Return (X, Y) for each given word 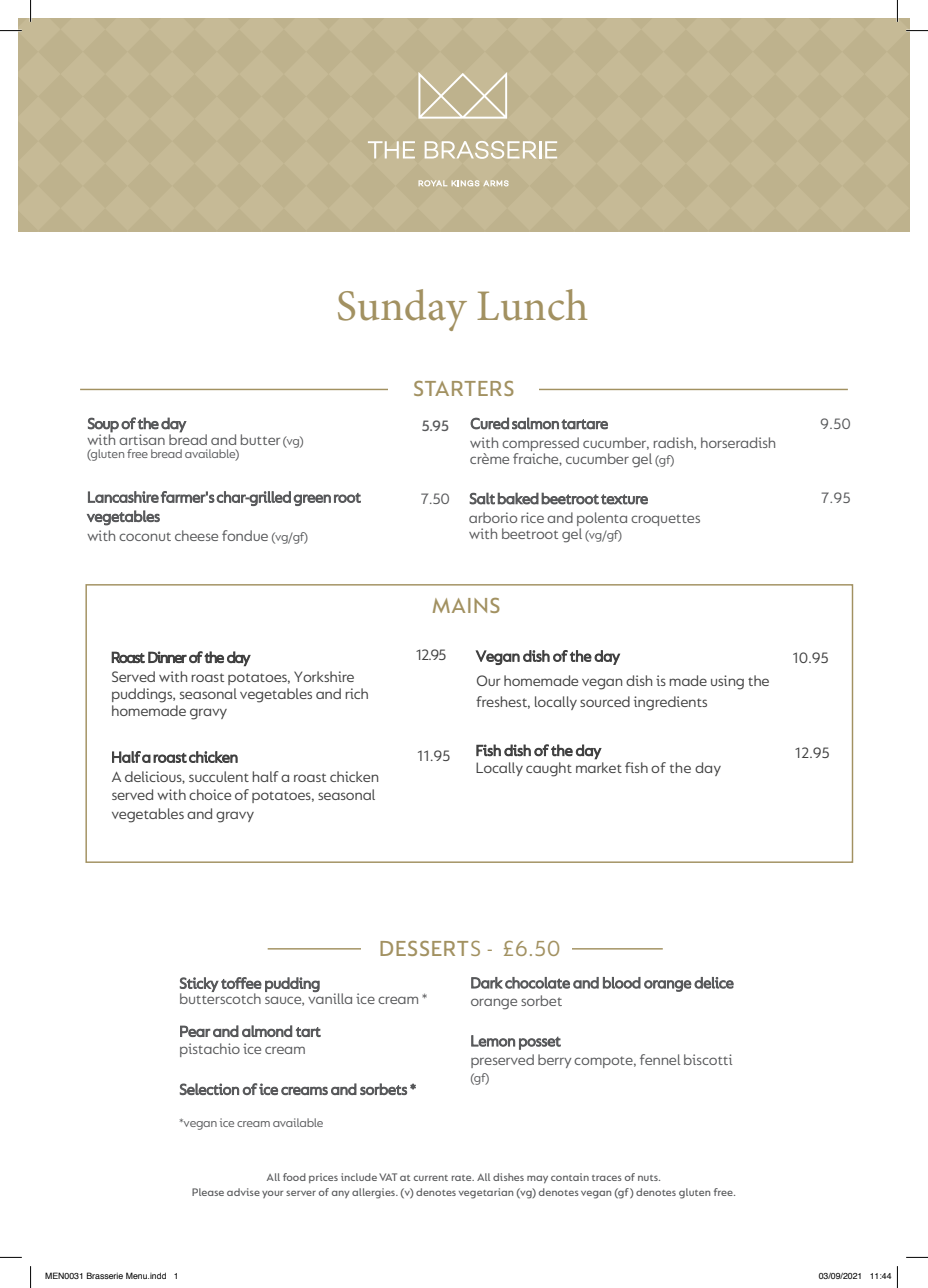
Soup (103, 425)
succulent (219, 776)
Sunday (402, 310)
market (599, 766)
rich (356, 693)
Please (208, 1192)
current (431, 1178)
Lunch (532, 305)
